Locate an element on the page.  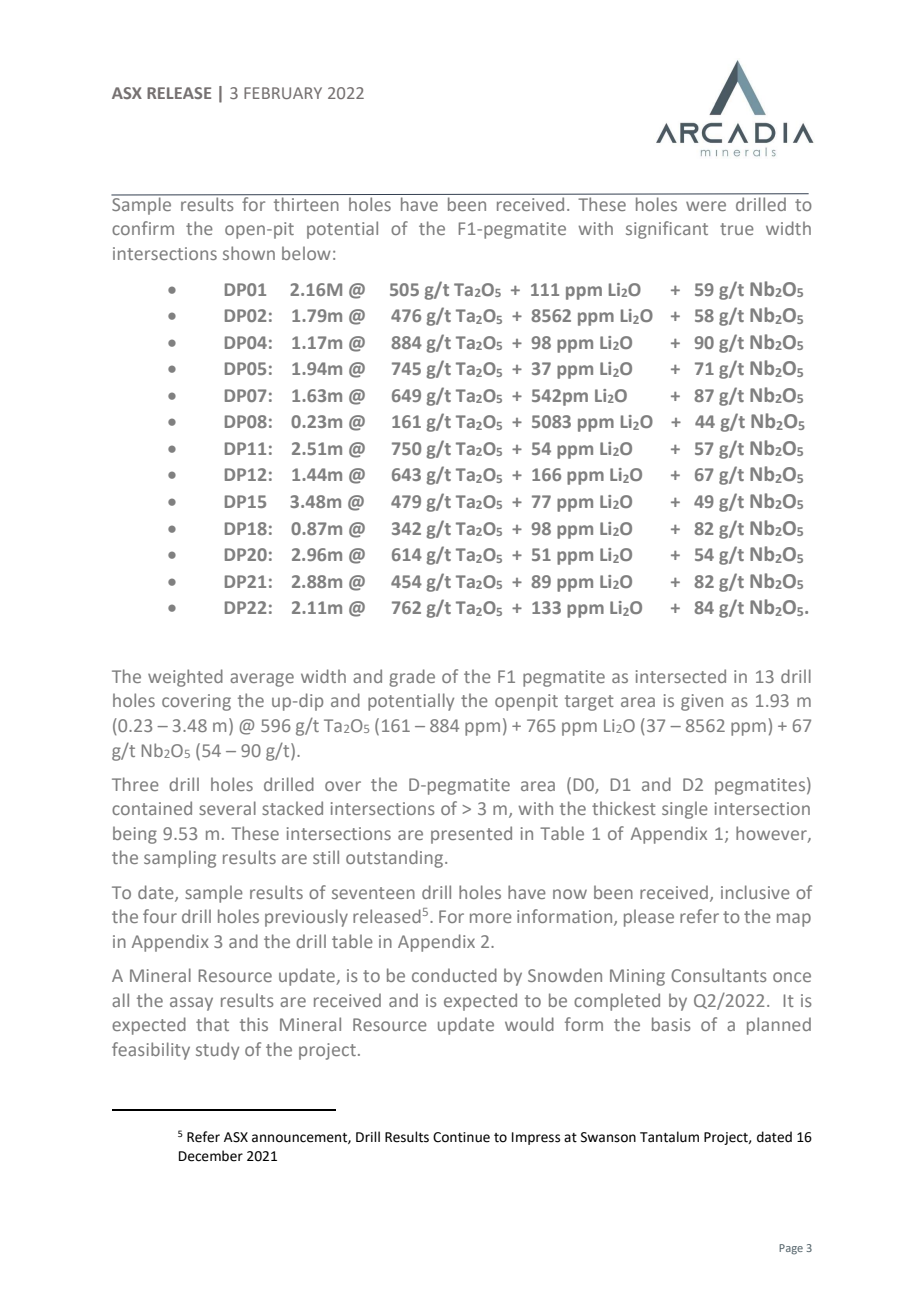
were is located at coordinates (706, 206).
